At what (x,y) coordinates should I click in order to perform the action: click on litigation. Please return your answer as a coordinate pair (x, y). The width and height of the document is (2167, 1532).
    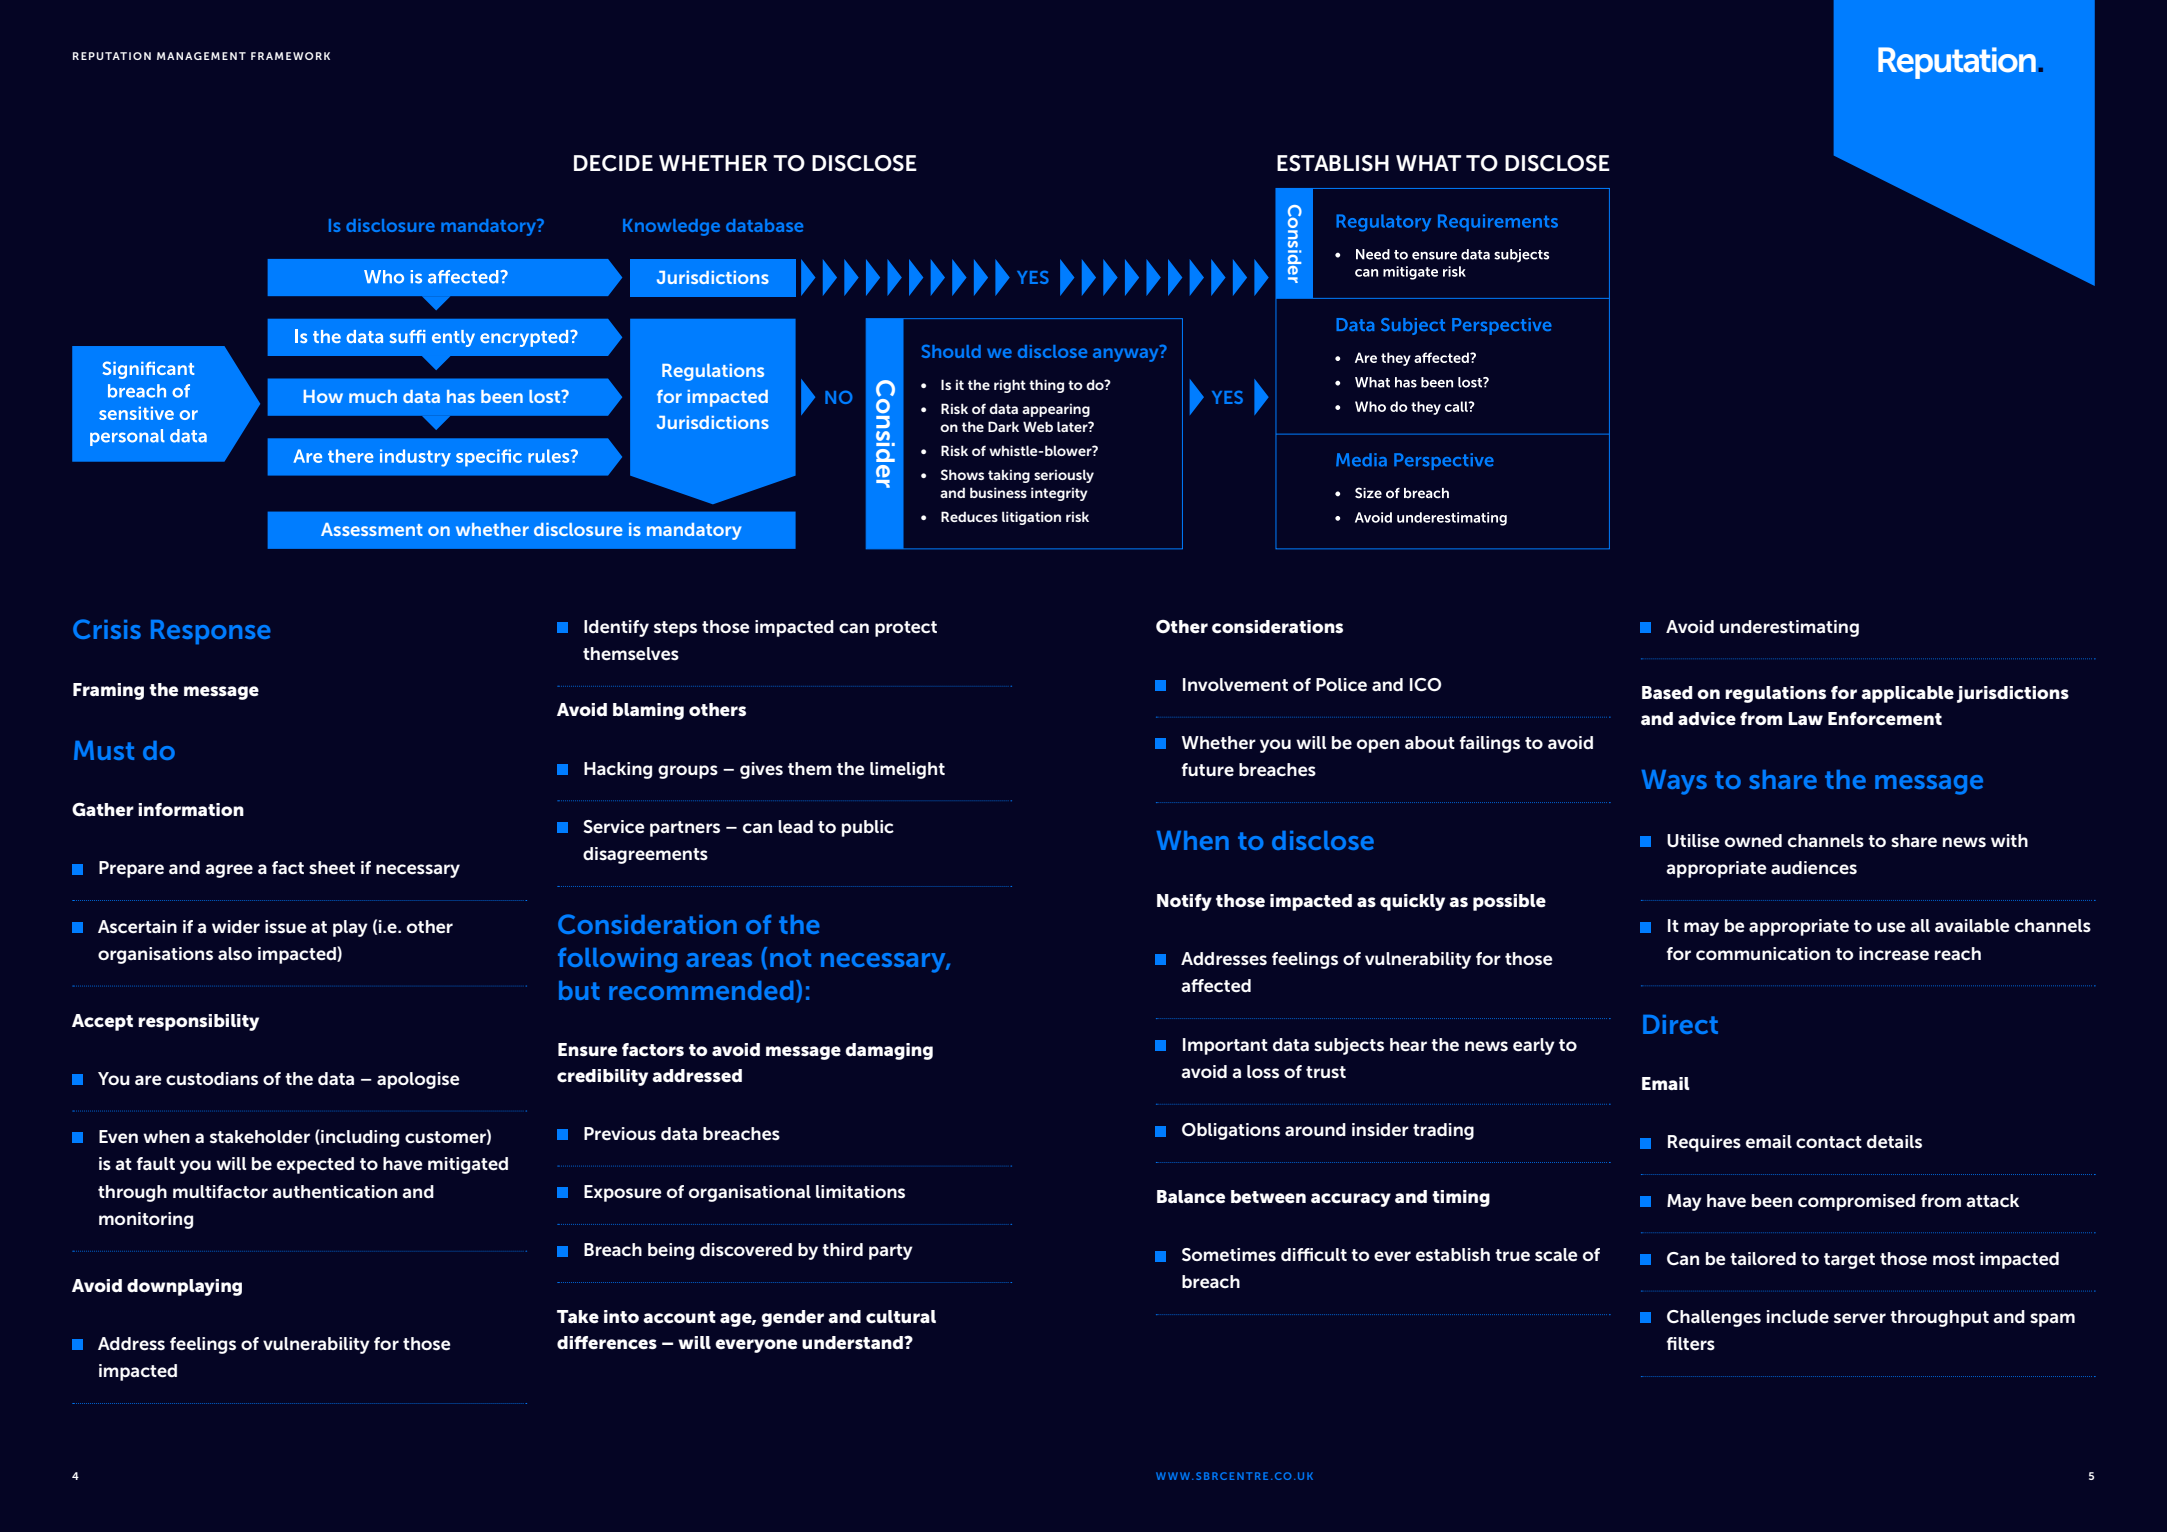
    Looking at the image, I should click on (1031, 518).
